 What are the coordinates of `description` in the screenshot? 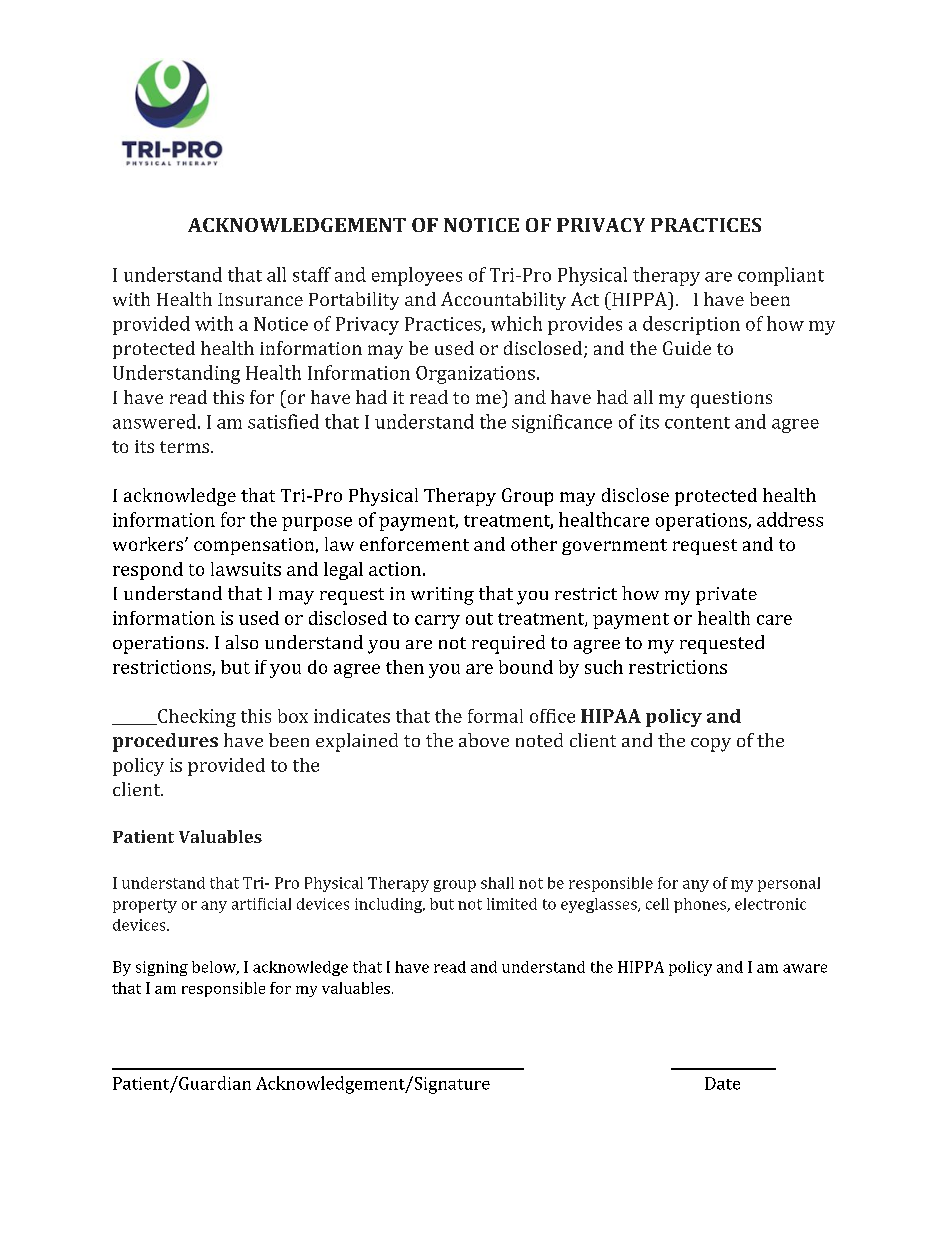 It's located at (691, 325).
